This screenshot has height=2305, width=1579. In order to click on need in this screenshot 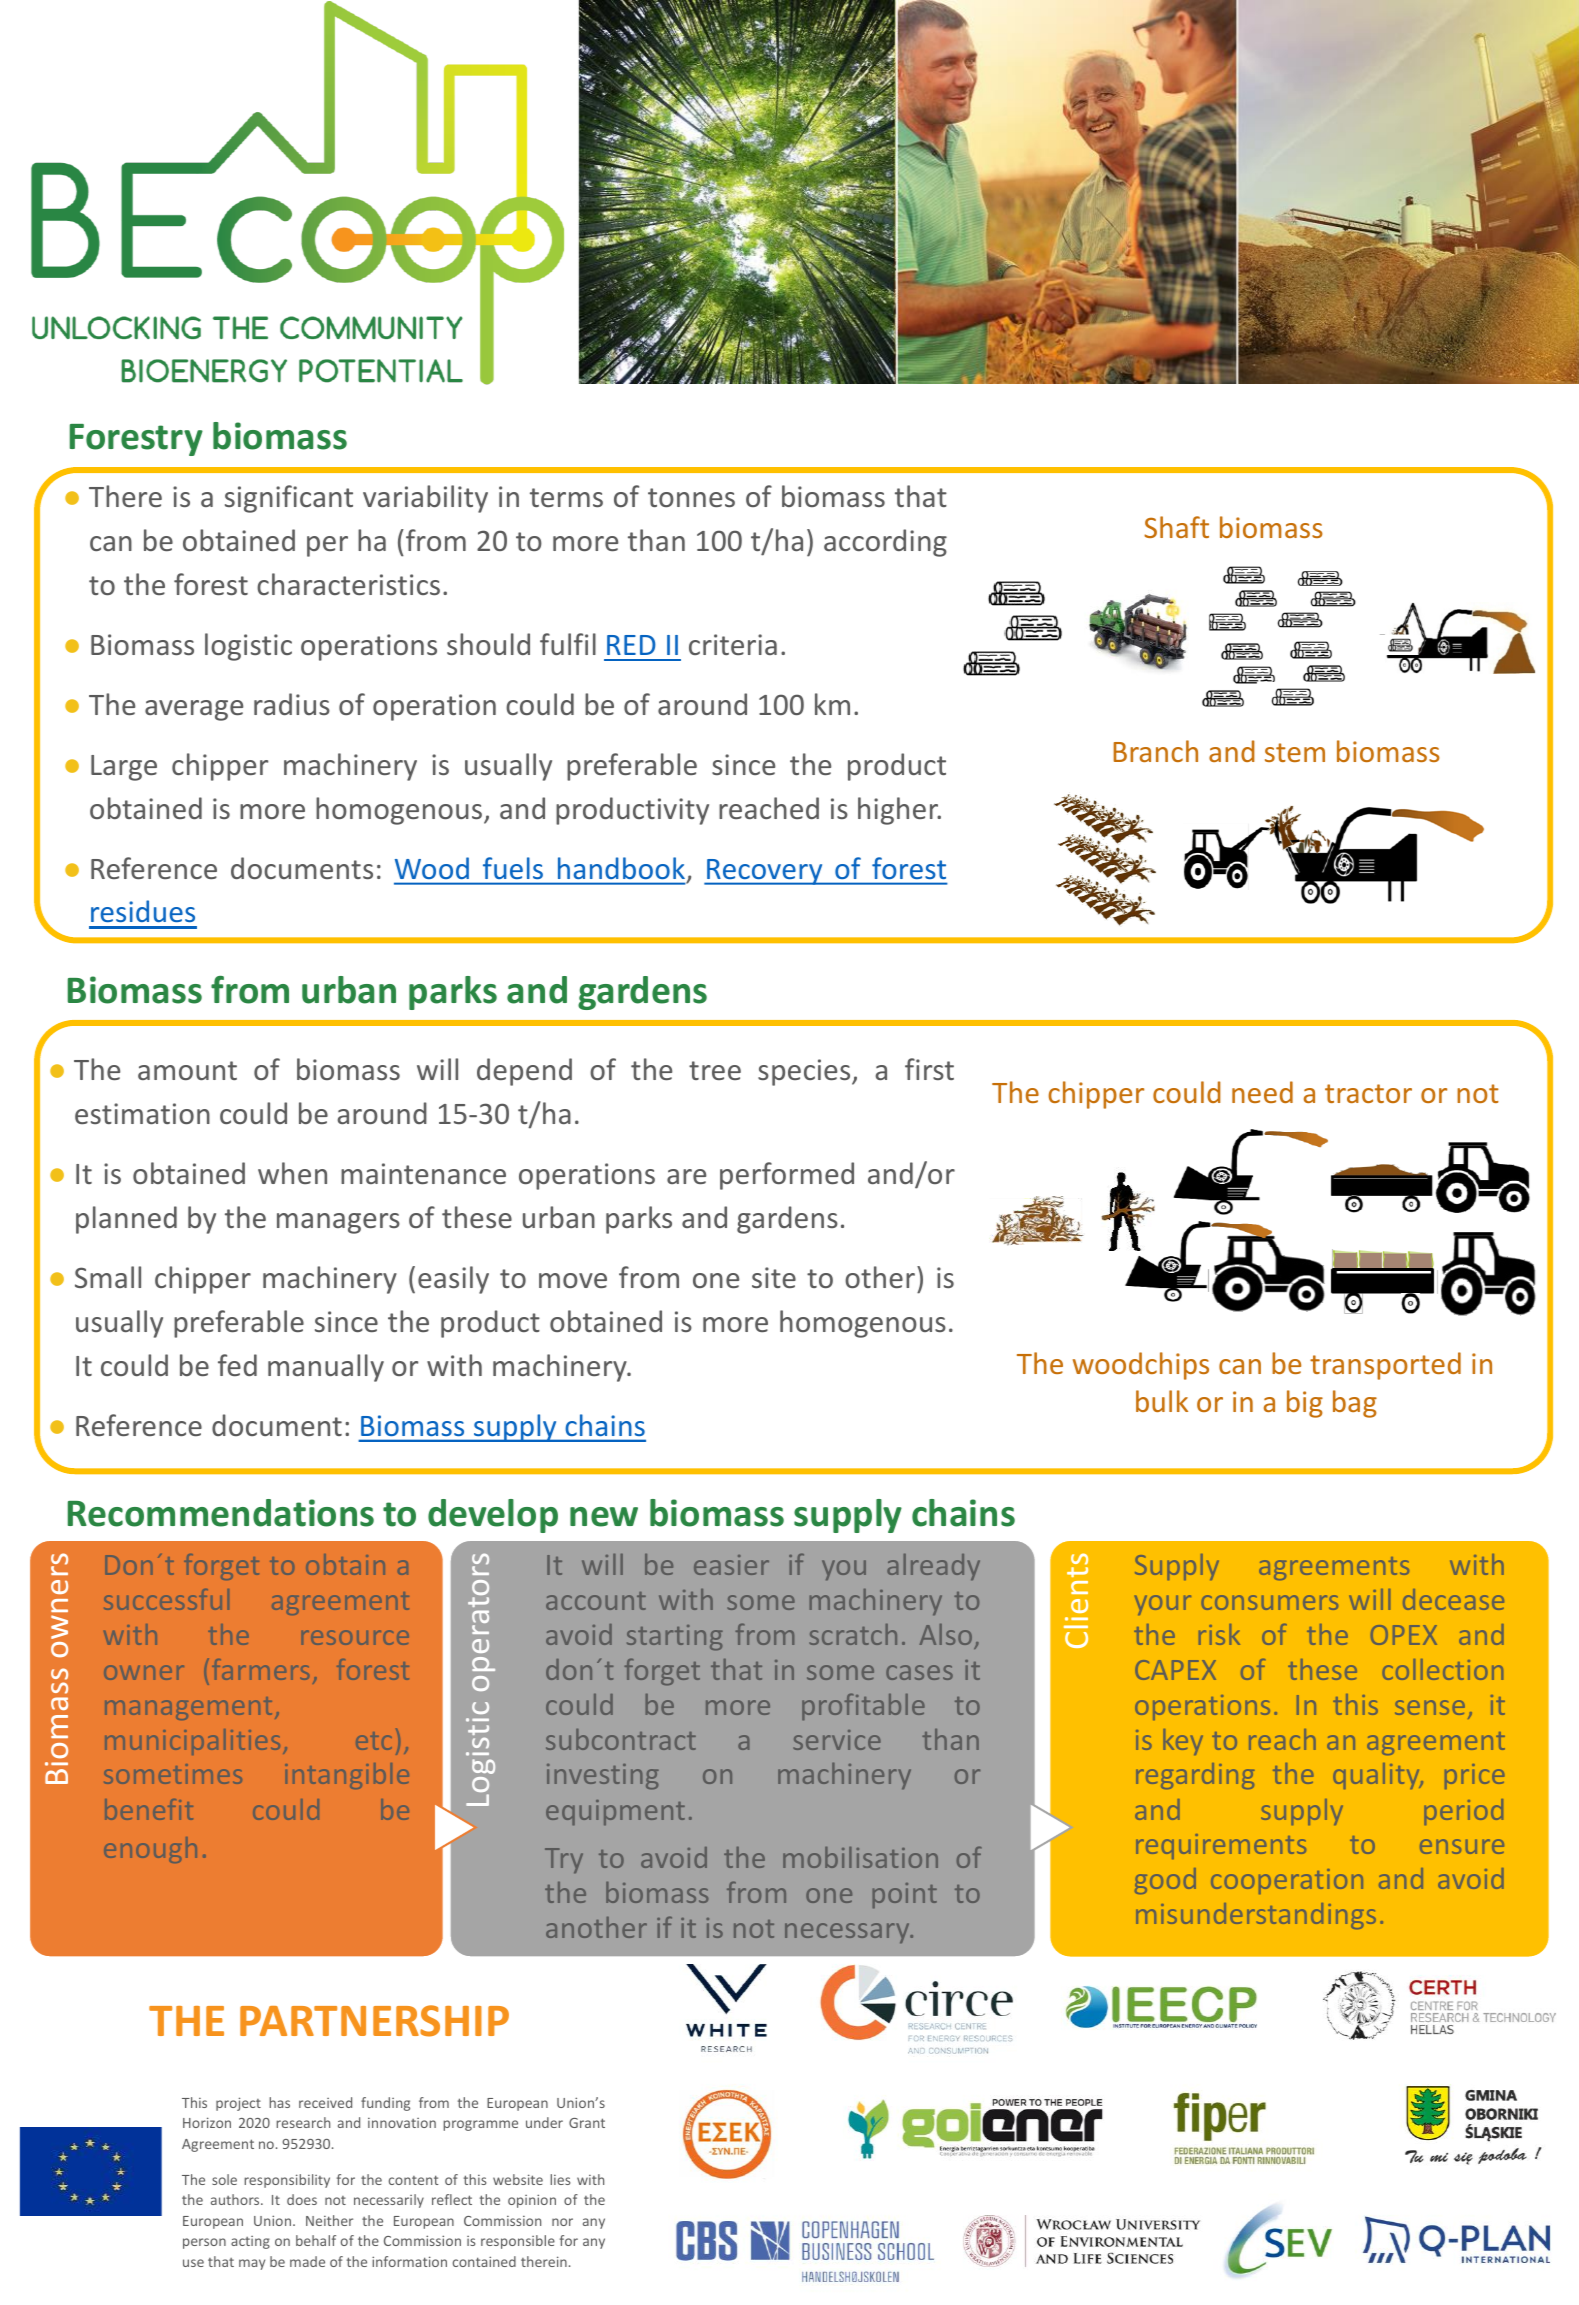, I will do `click(1262, 1092)`.
